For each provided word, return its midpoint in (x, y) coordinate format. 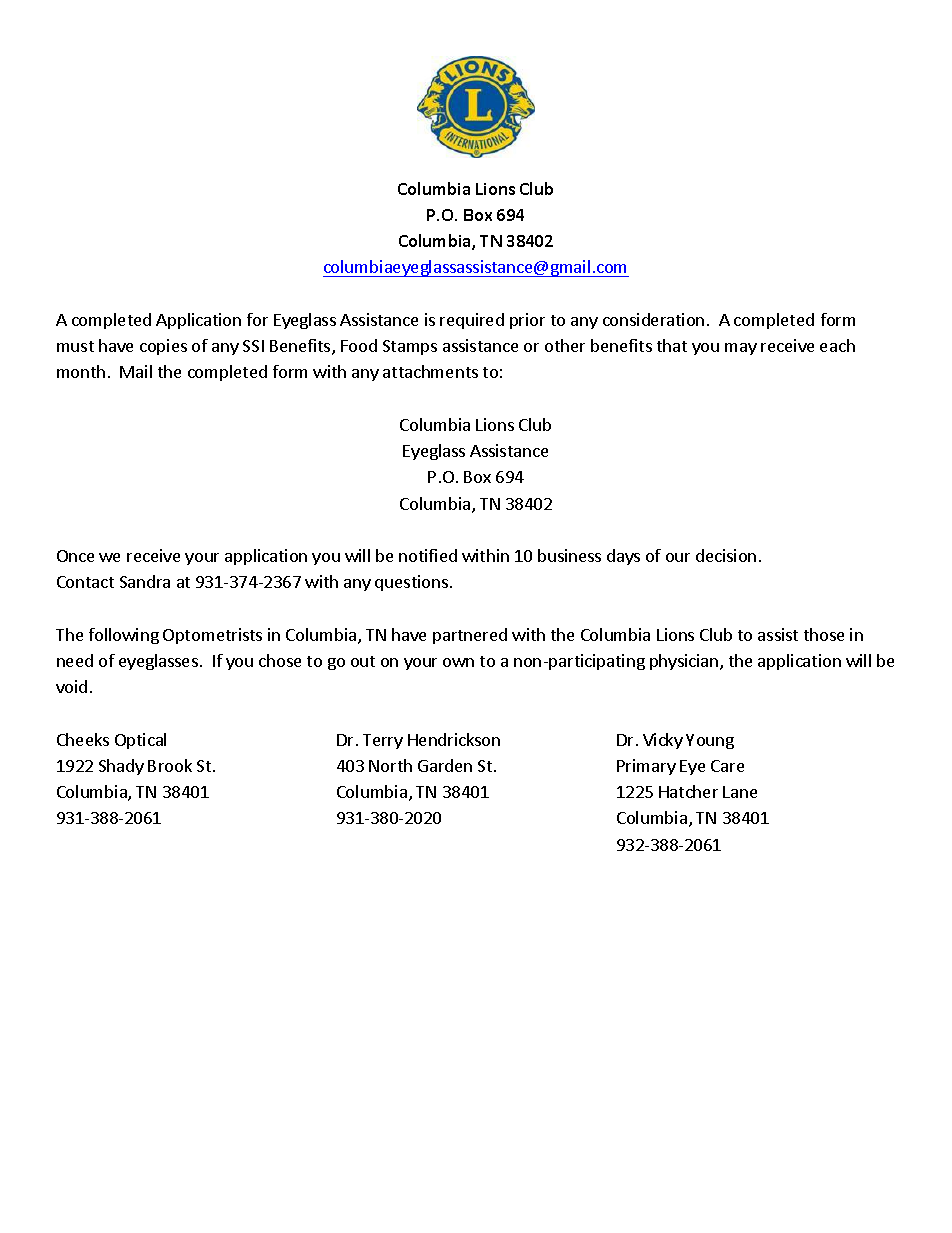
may (741, 349)
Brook (170, 765)
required (472, 321)
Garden (445, 765)
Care (727, 766)
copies (163, 347)
